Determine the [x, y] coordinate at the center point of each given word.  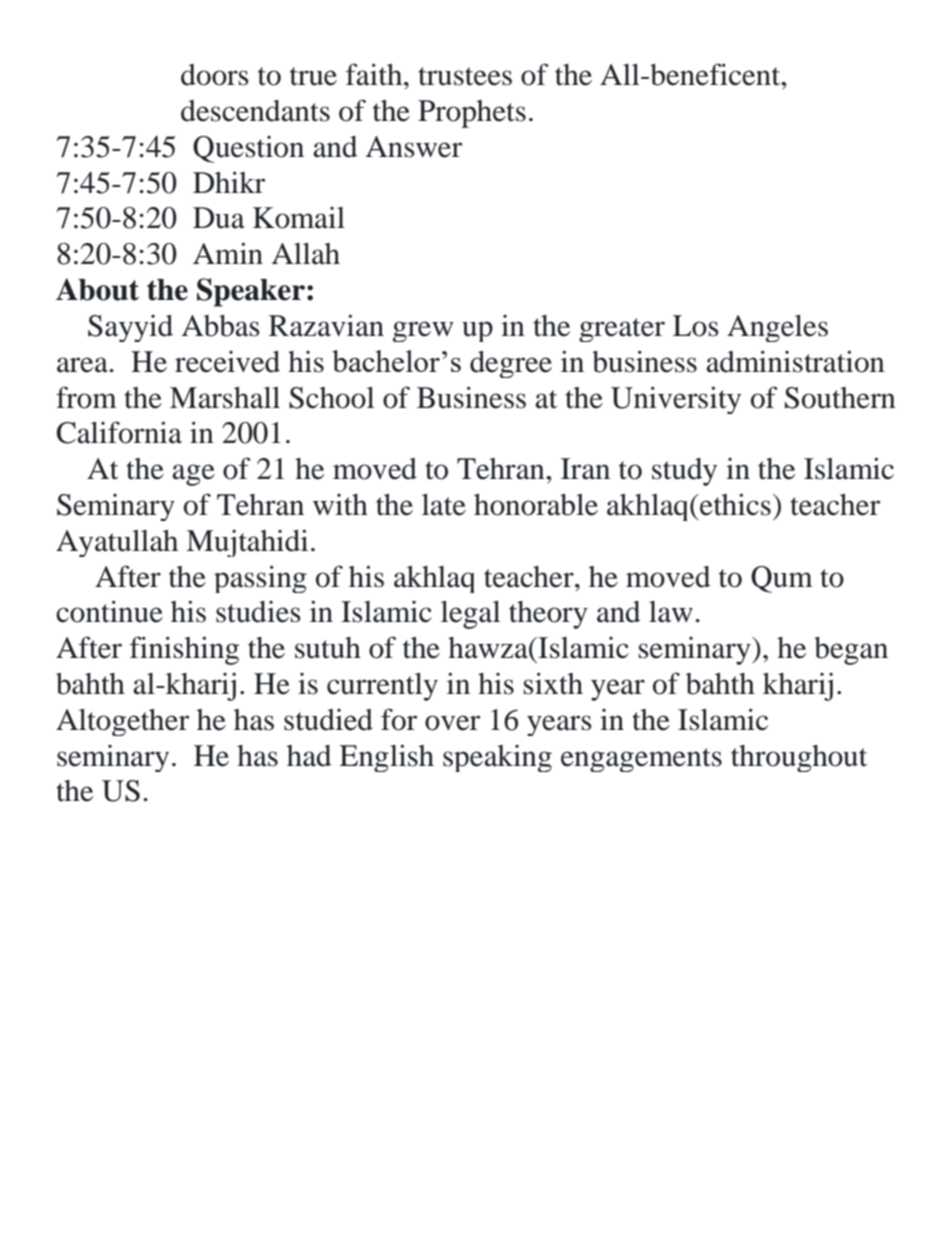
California [119, 432]
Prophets [472, 114]
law [671, 612]
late [444, 505]
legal [470, 615]
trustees [465, 76]
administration [795, 361]
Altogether [122, 722]
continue [109, 611]
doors [215, 75]
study [684, 472]
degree [511, 364]
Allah [306, 254]
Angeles [777, 328]
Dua [219, 218]
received [227, 362]
